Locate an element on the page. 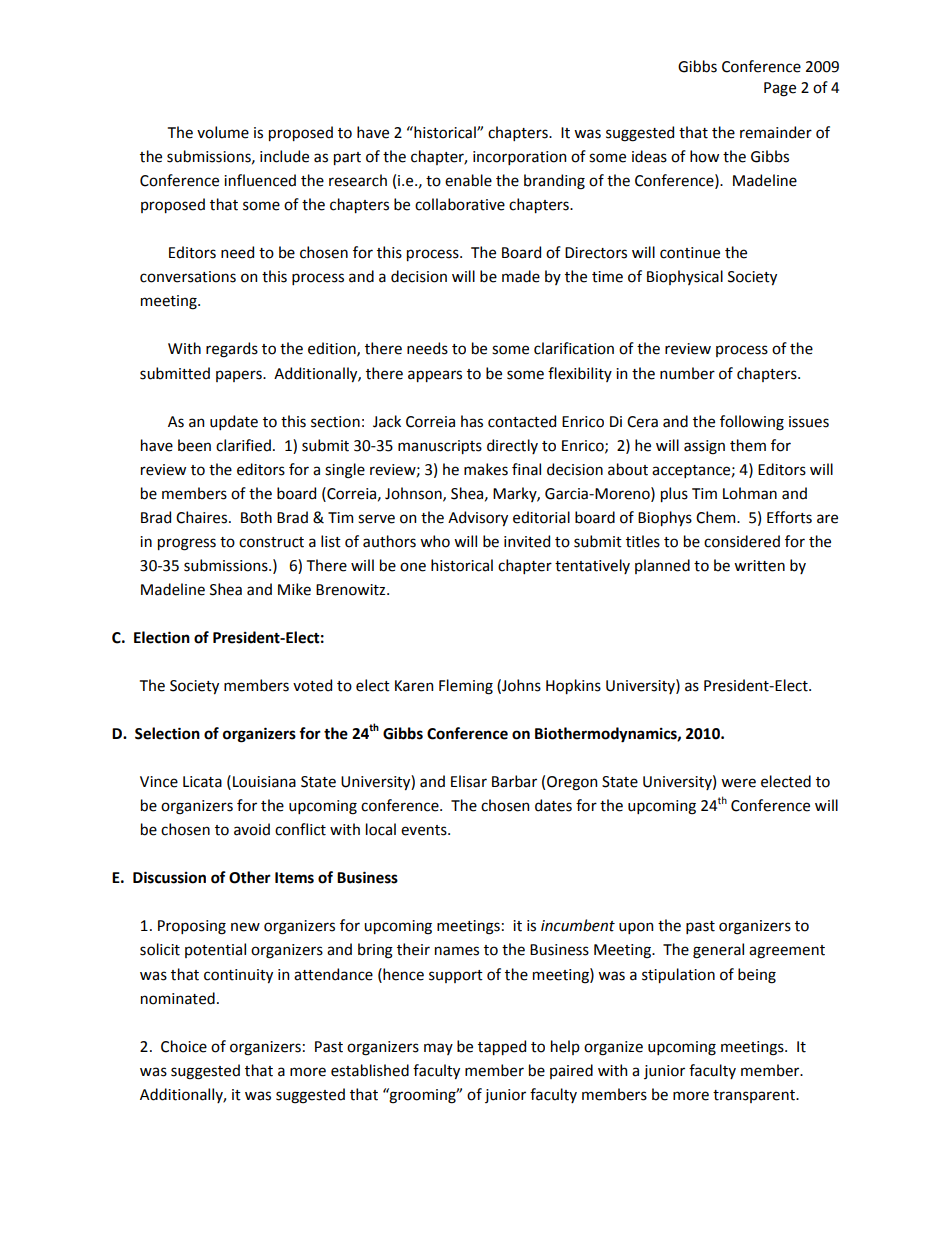  remainder is located at coordinates (776, 132).
